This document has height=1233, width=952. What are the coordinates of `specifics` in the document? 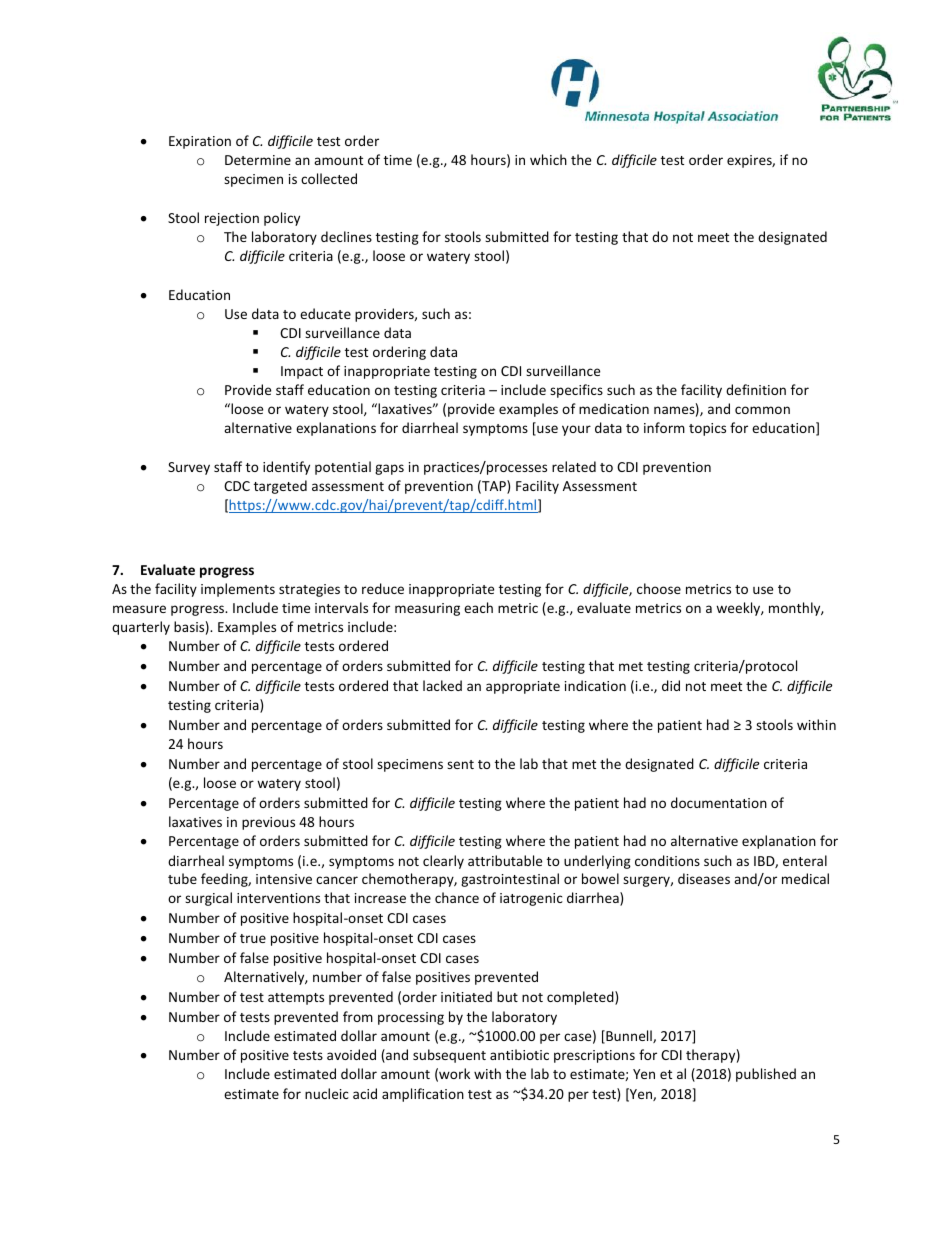 It's located at (576, 391).
